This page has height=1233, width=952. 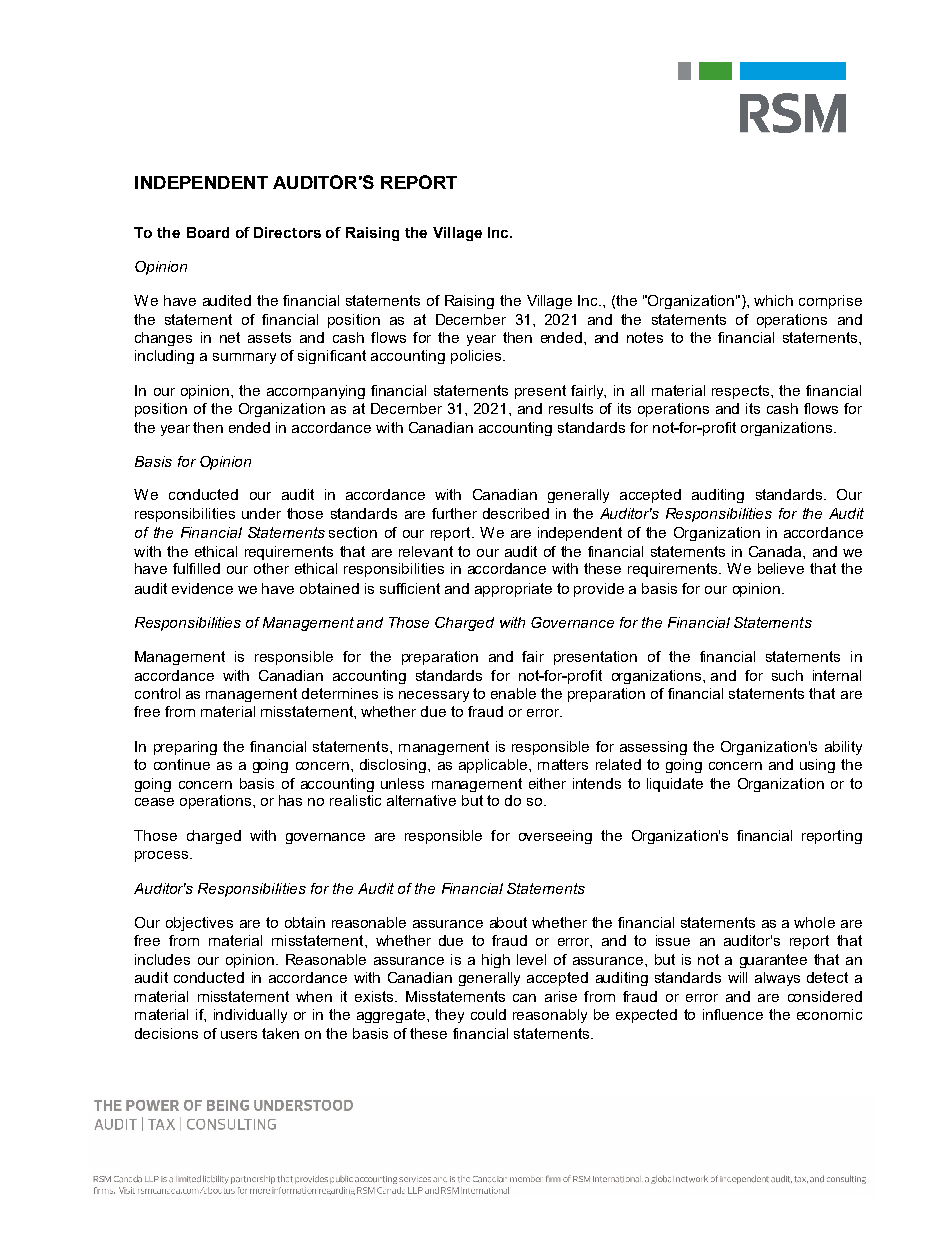 I want to click on accompanying, so click(x=316, y=392).
